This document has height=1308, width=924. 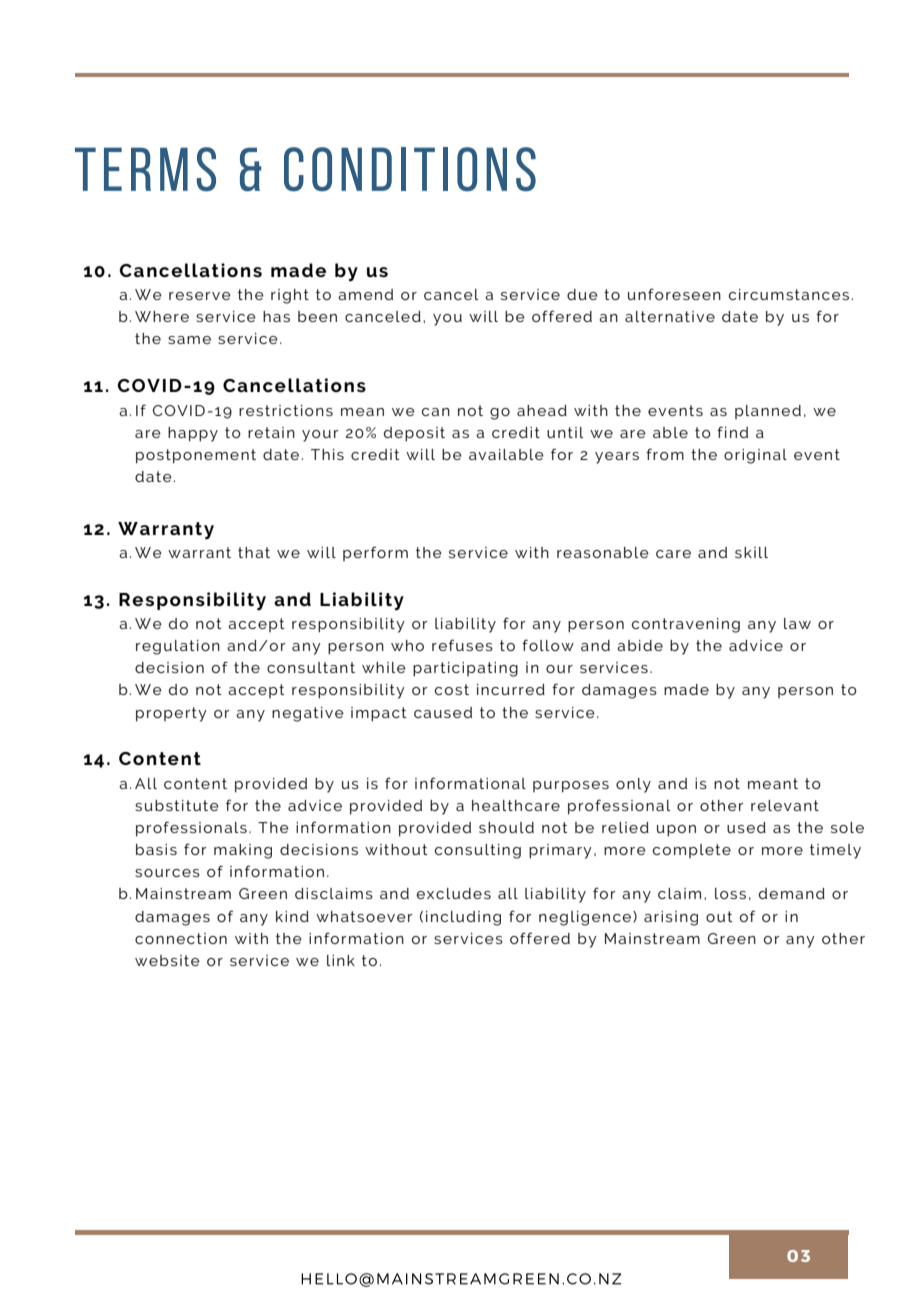 I want to click on that, so click(x=254, y=552).
